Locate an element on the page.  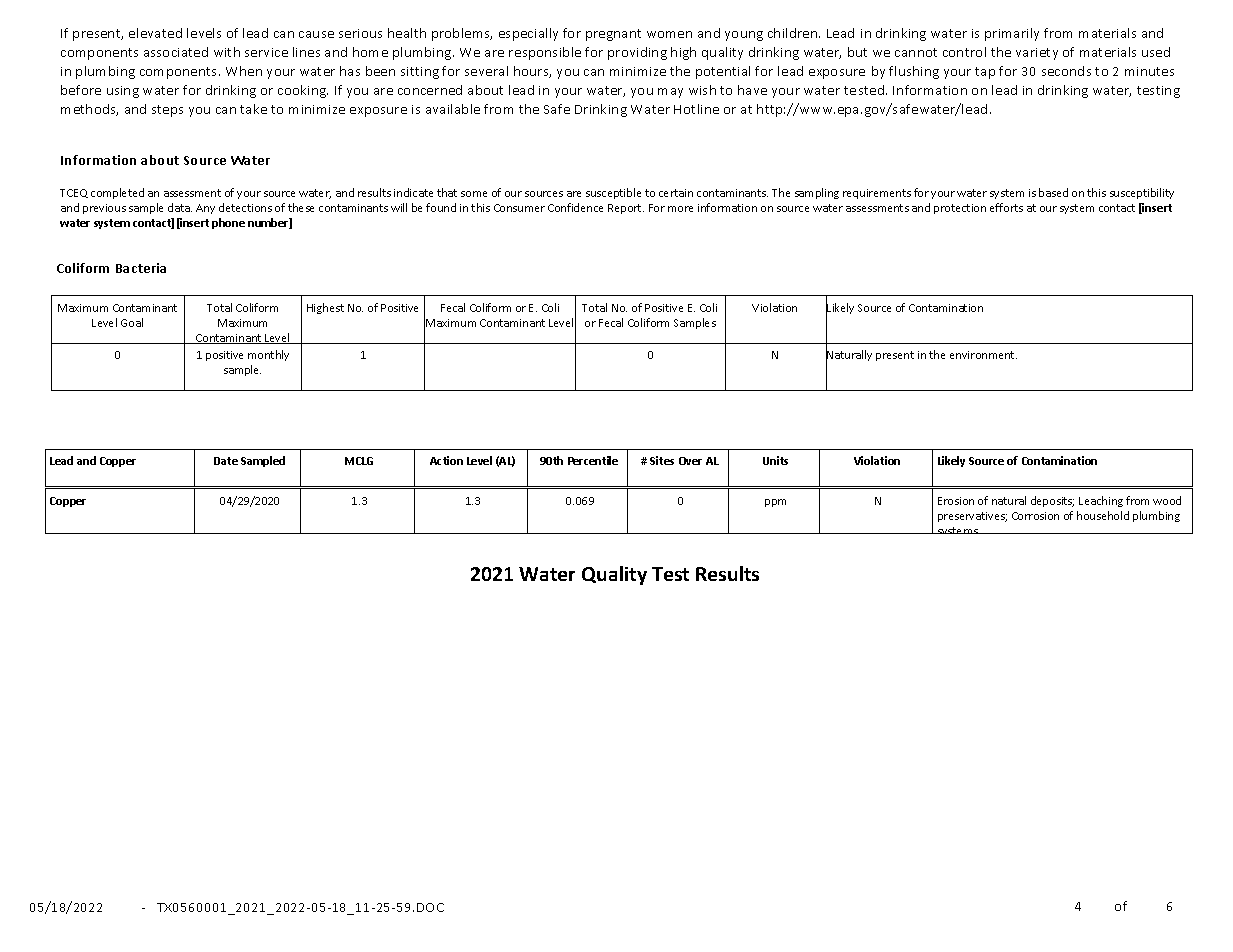
Bacteria is located at coordinates (141, 268).
